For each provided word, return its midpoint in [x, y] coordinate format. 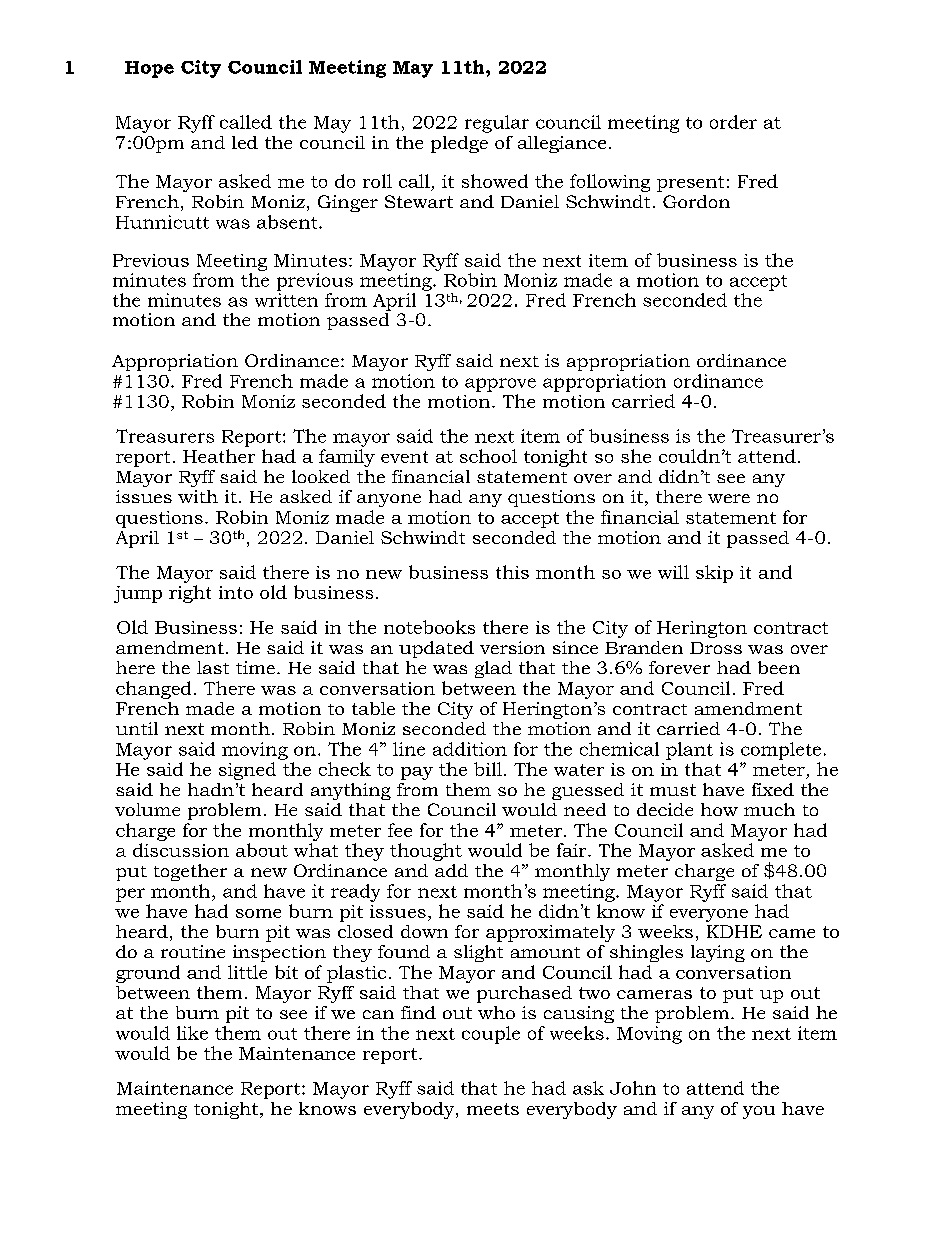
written [286, 300]
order [733, 122]
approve [500, 385]
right [190, 594]
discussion [181, 850]
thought [426, 852]
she [636, 456]
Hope [149, 69]
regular [497, 124]
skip [714, 574]
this [512, 572]
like [192, 1033]
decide [665, 809]
